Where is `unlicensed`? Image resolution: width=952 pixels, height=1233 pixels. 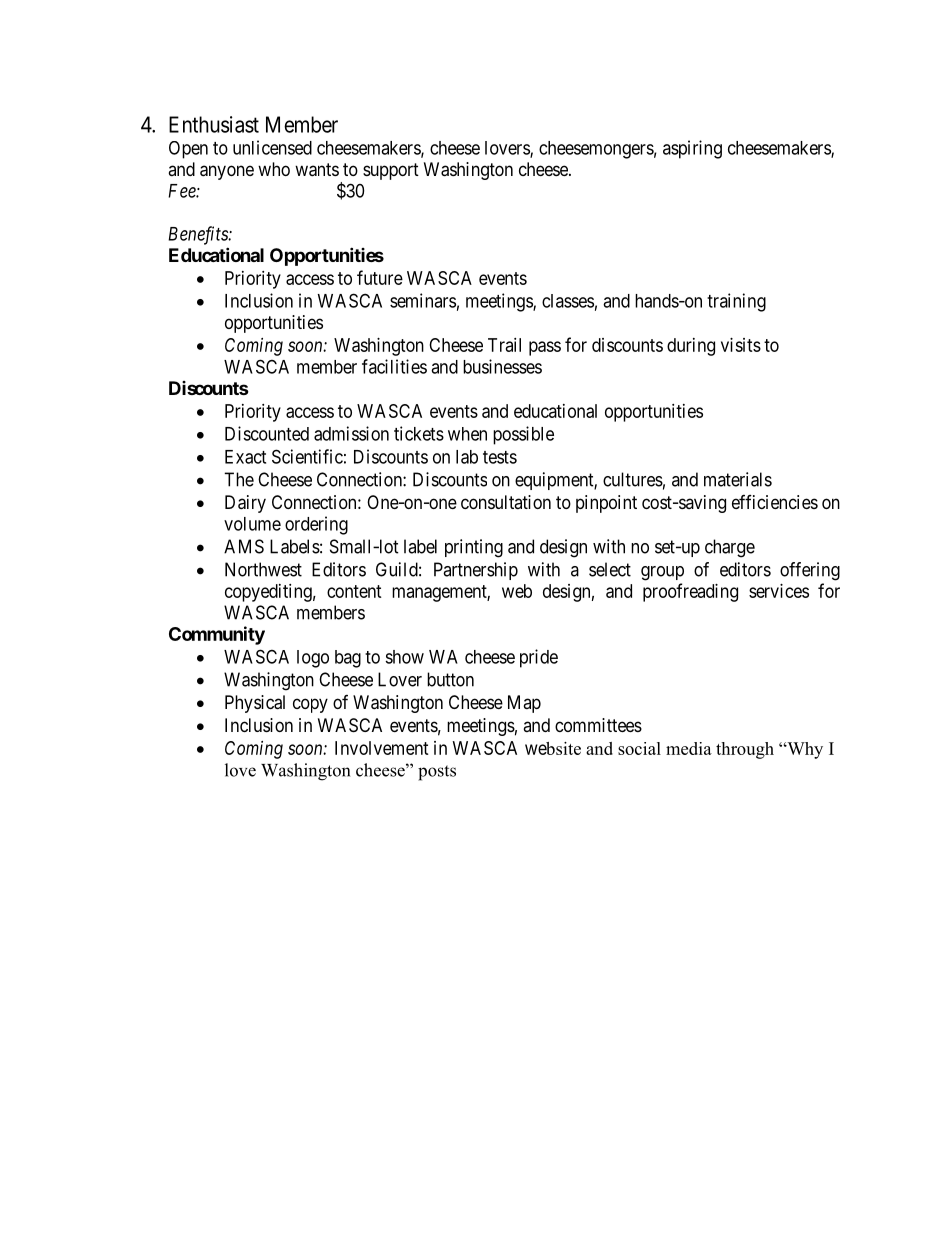 unlicensed is located at coordinates (272, 147).
